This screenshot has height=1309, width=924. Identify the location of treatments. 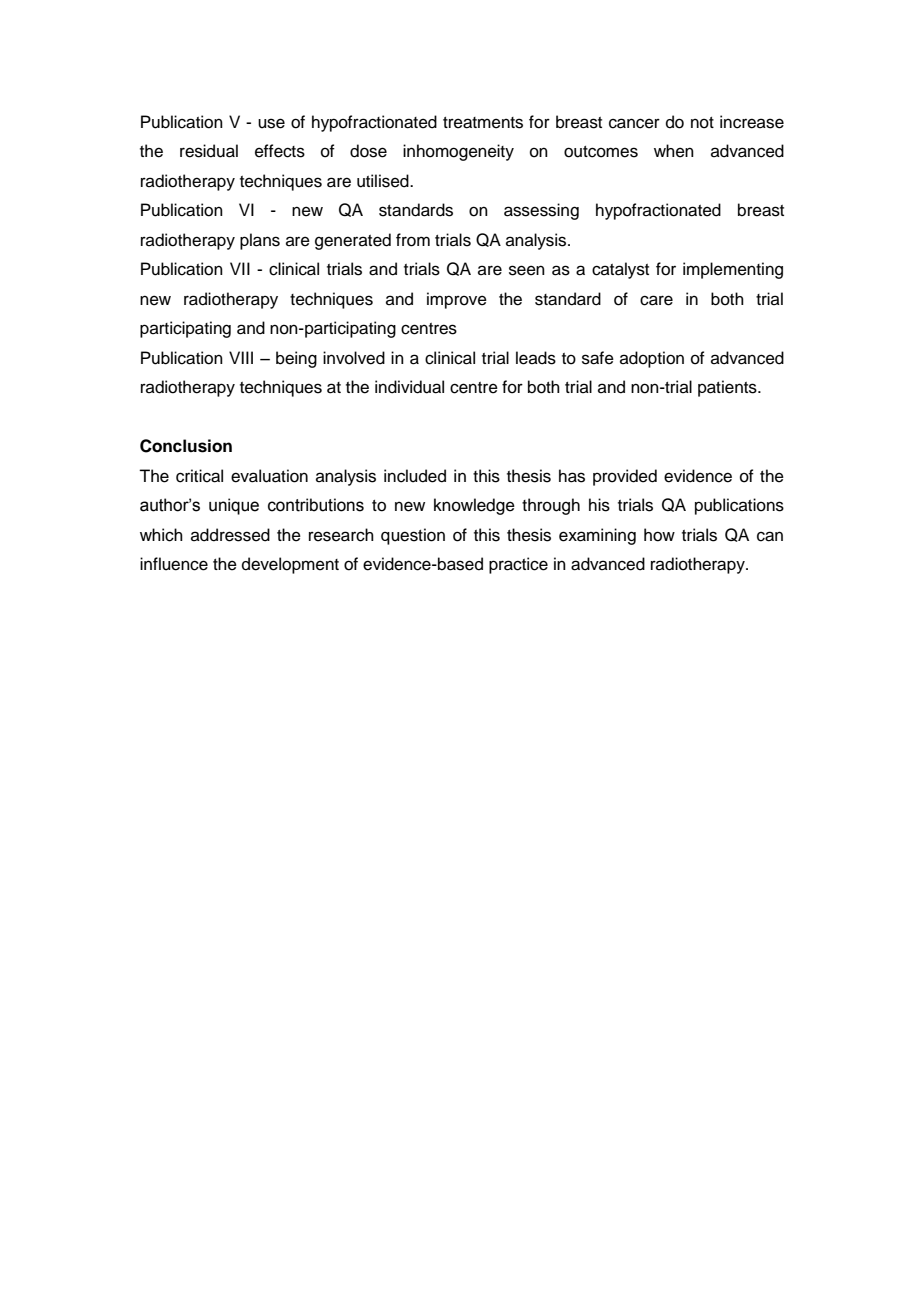
(483, 123).
